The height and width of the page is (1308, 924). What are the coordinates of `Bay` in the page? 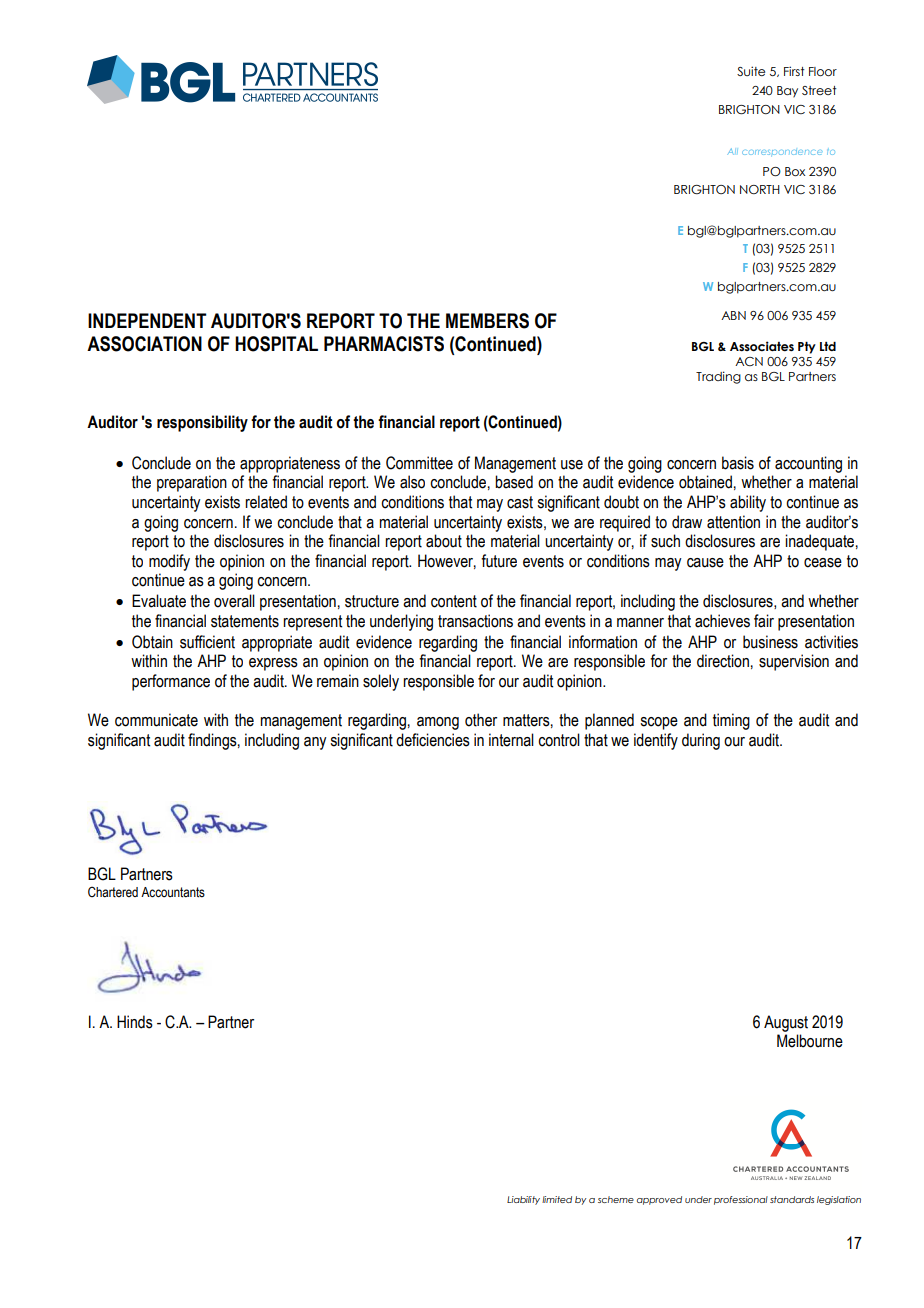 It's located at (787, 92).
